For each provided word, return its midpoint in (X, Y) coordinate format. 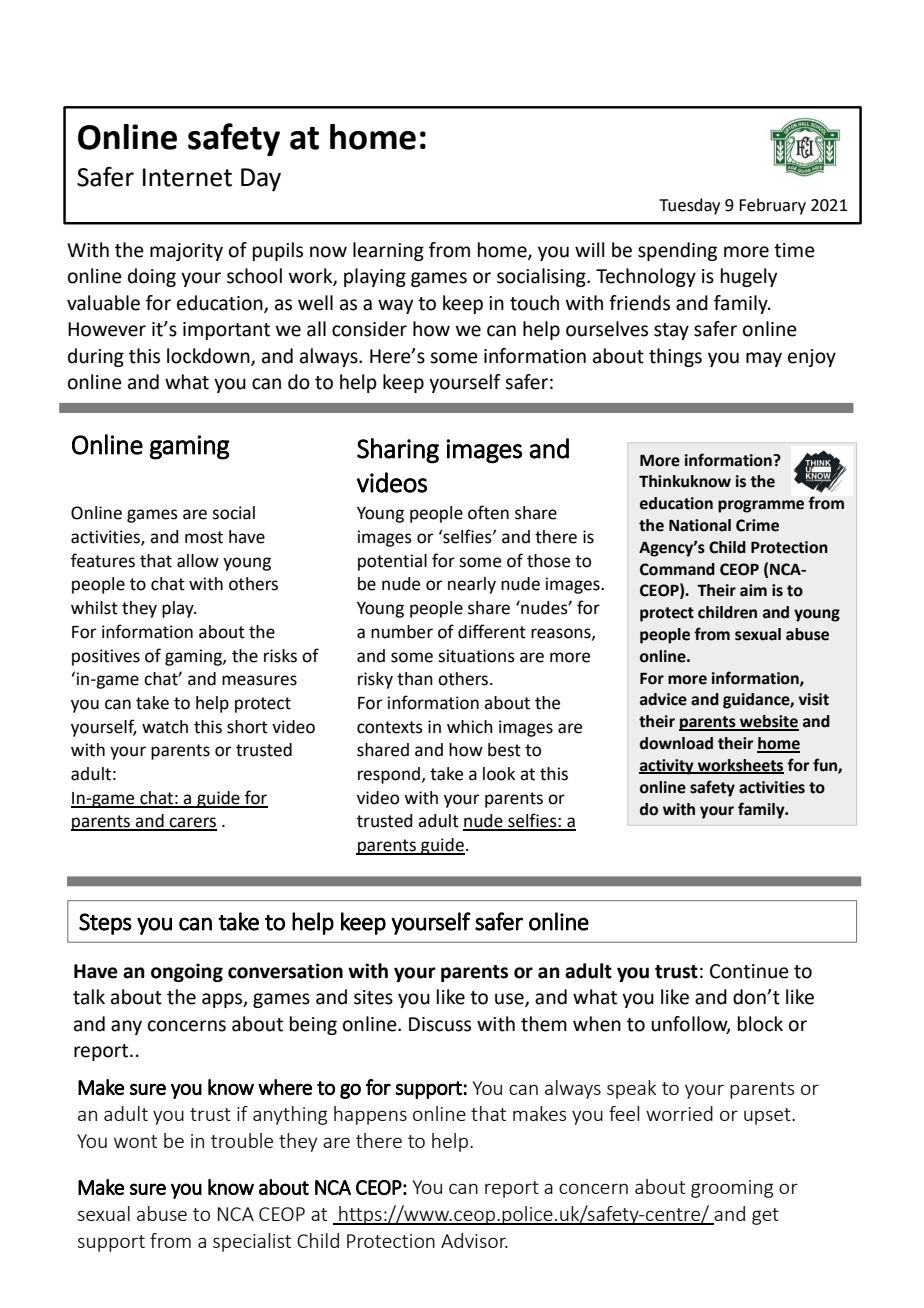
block (760, 1024)
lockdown (209, 356)
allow (198, 561)
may (764, 359)
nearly (472, 585)
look (499, 774)
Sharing (398, 451)
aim (753, 590)
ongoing (187, 972)
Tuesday (689, 206)
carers (192, 823)
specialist (252, 1242)
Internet (187, 177)
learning (388, 251)
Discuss (440, 1024)
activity (667, 767)
